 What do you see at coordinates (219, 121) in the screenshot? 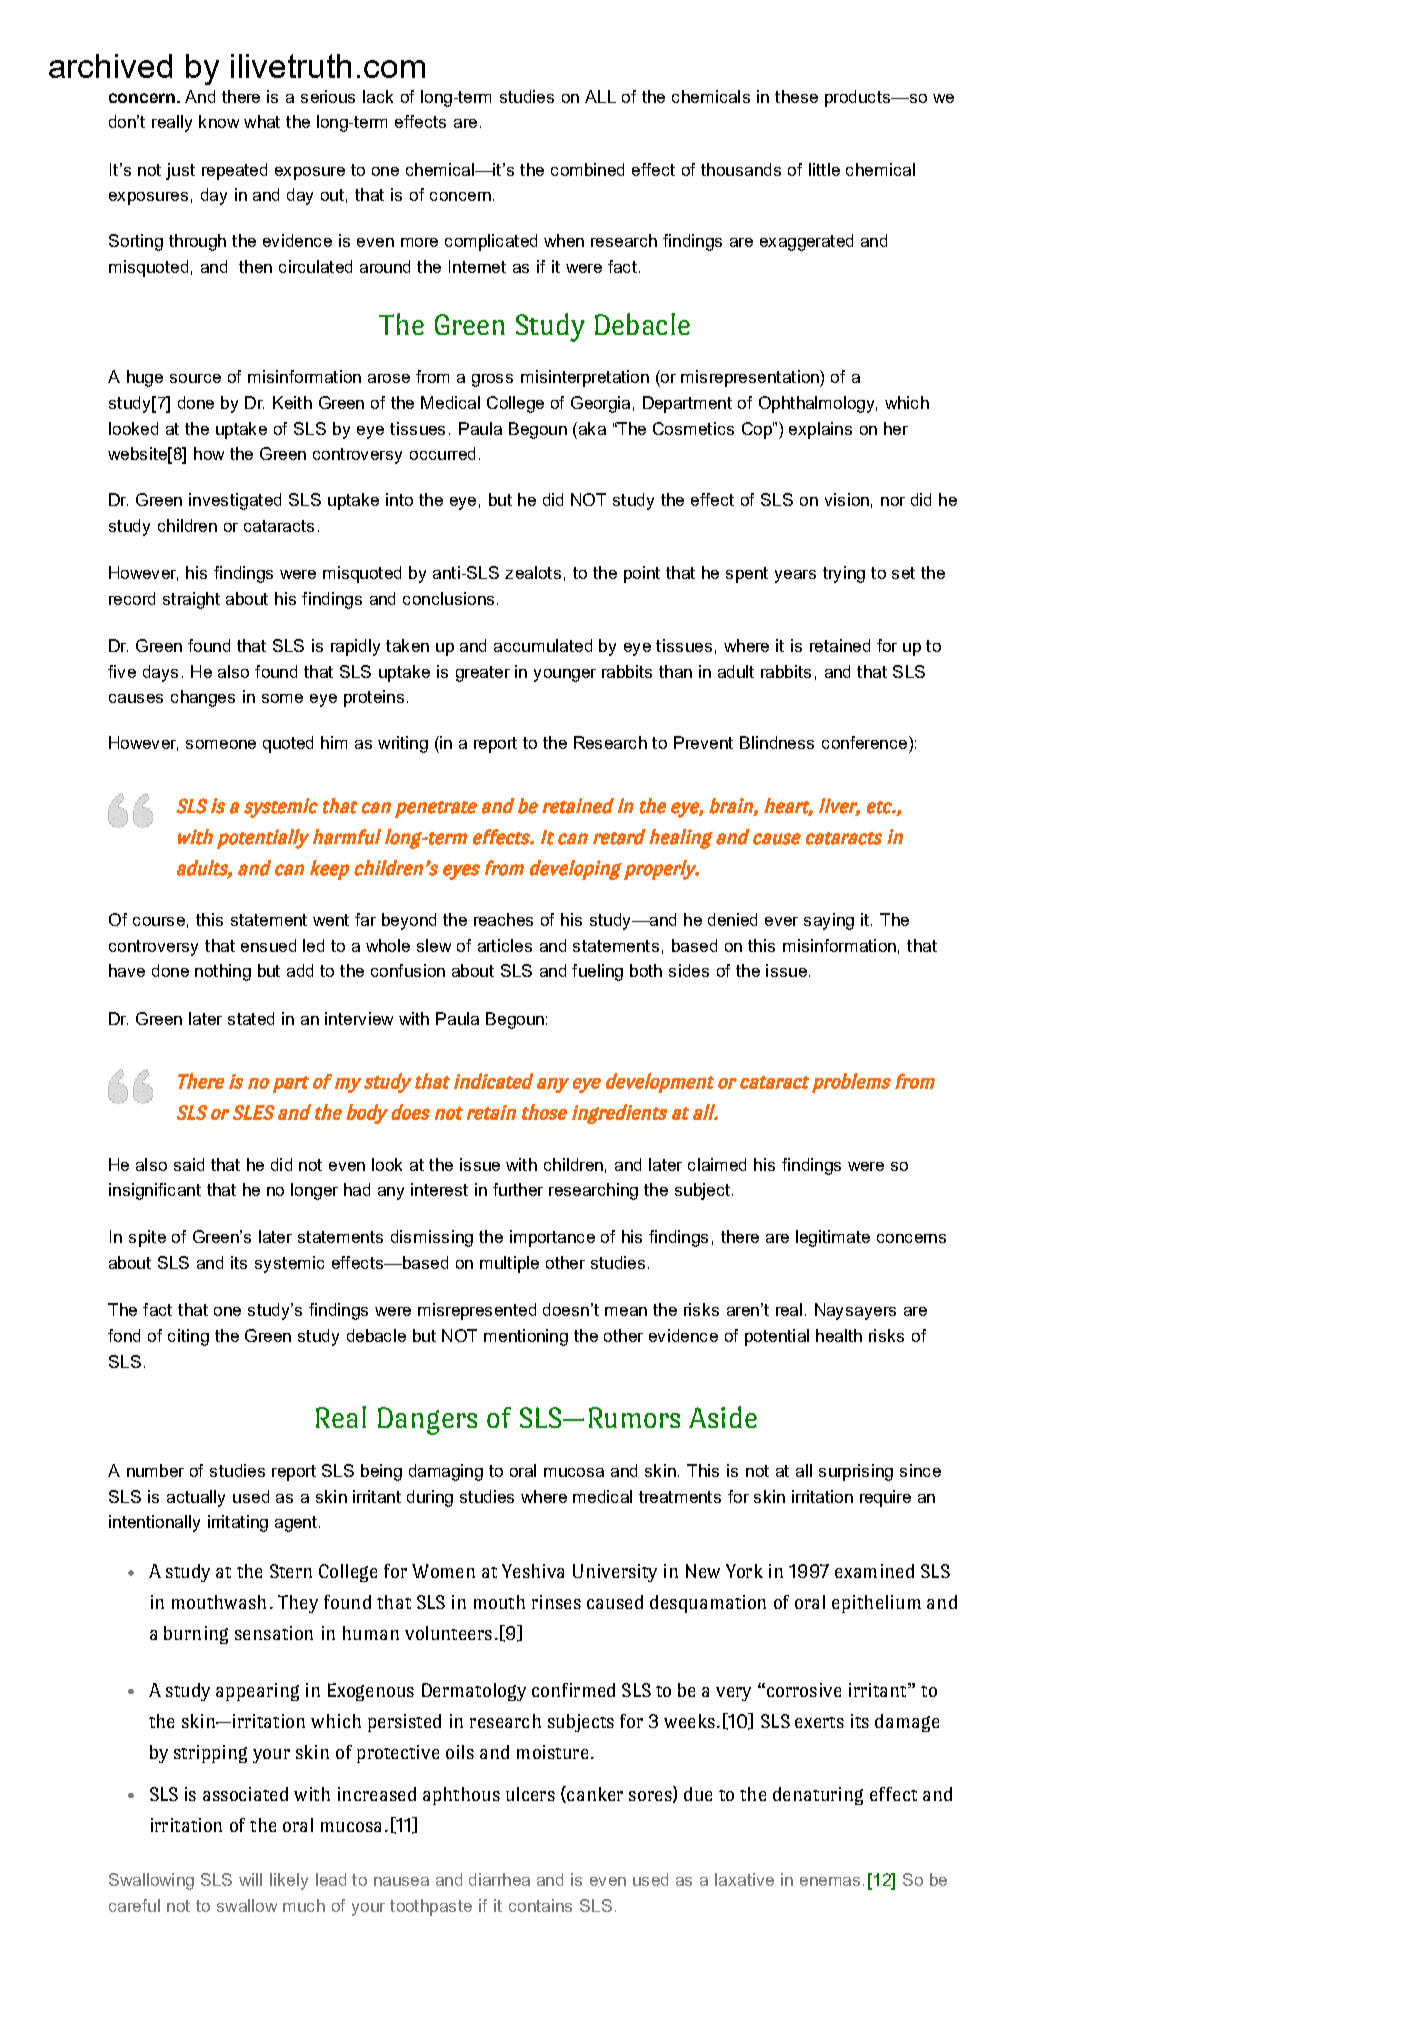
I see `know` at bounding box center [219, 121].
